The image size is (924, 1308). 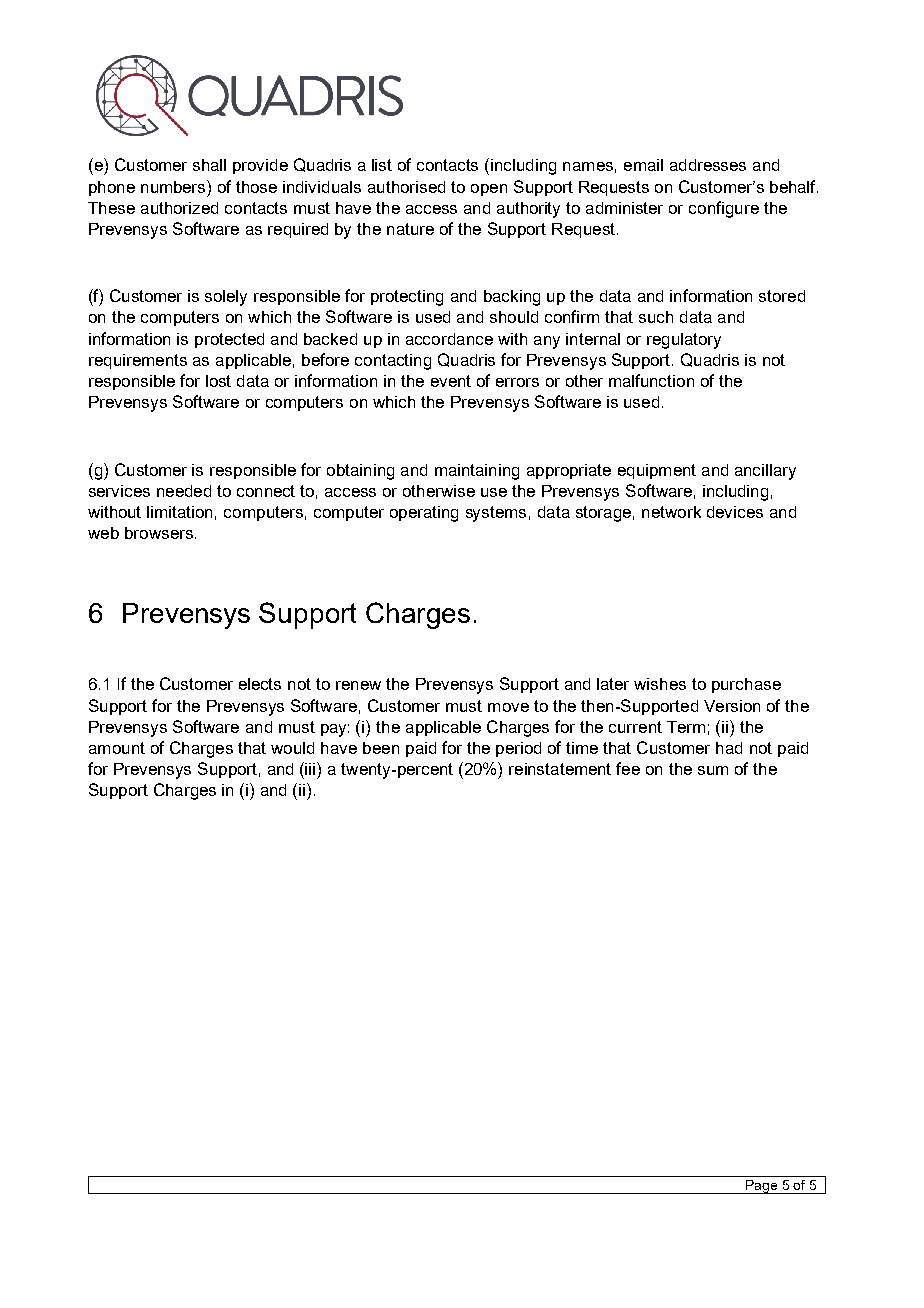 I want to click on iii, so click(x=311, y=768).
